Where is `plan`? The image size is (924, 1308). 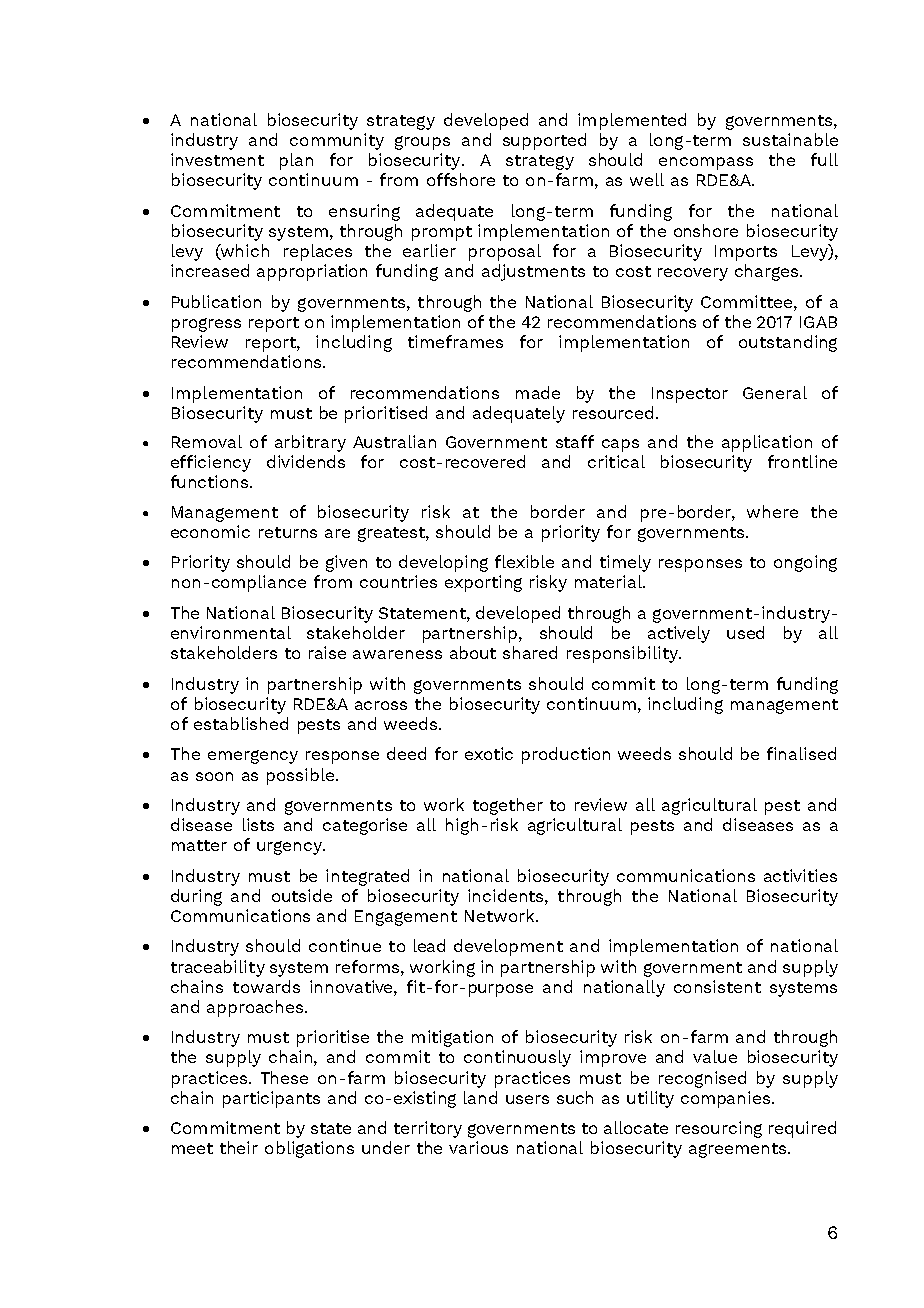 plan is located at coordinates (296, 161).
